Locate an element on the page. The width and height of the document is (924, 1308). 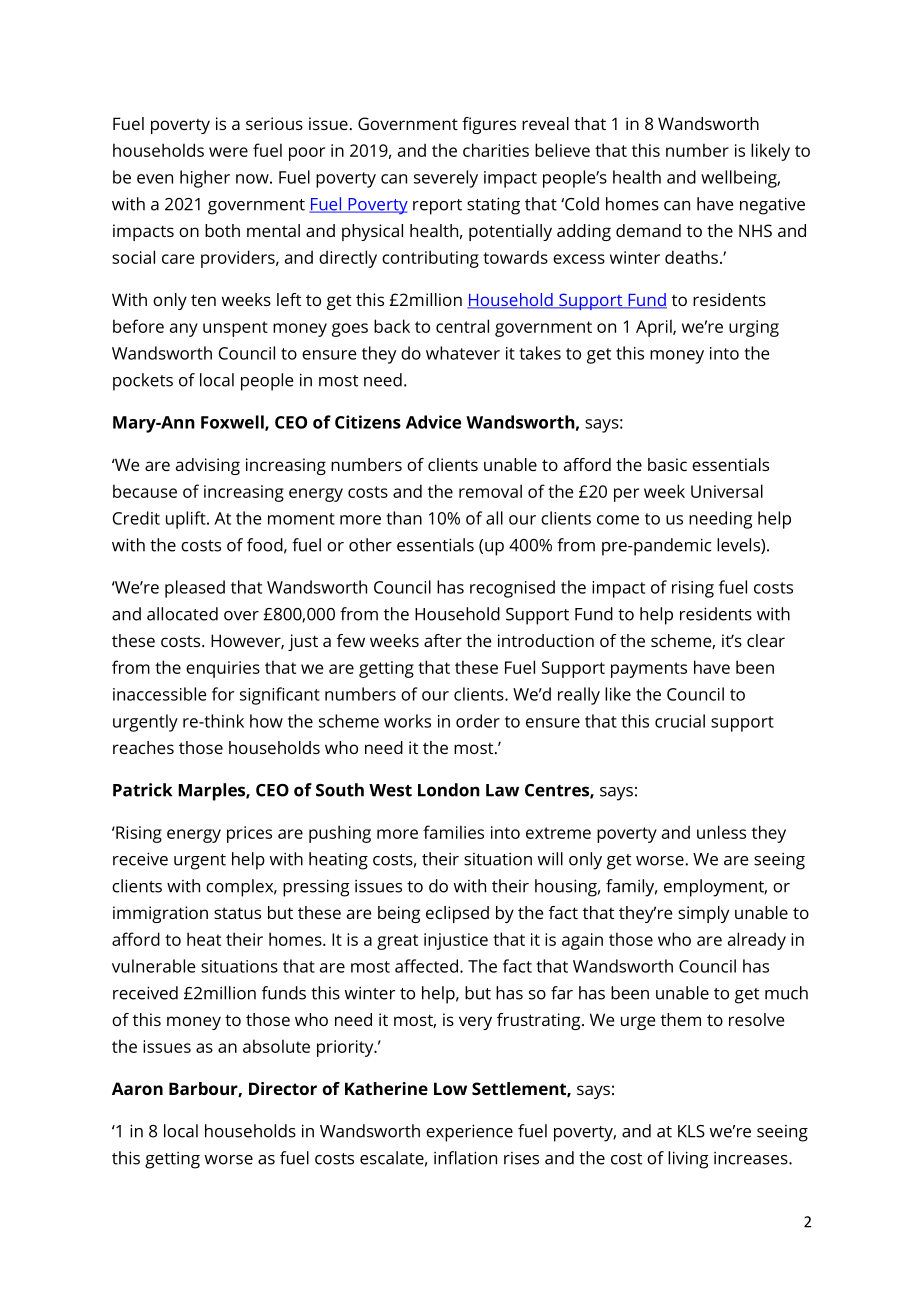
unless is located at coordinates (721, 832).
